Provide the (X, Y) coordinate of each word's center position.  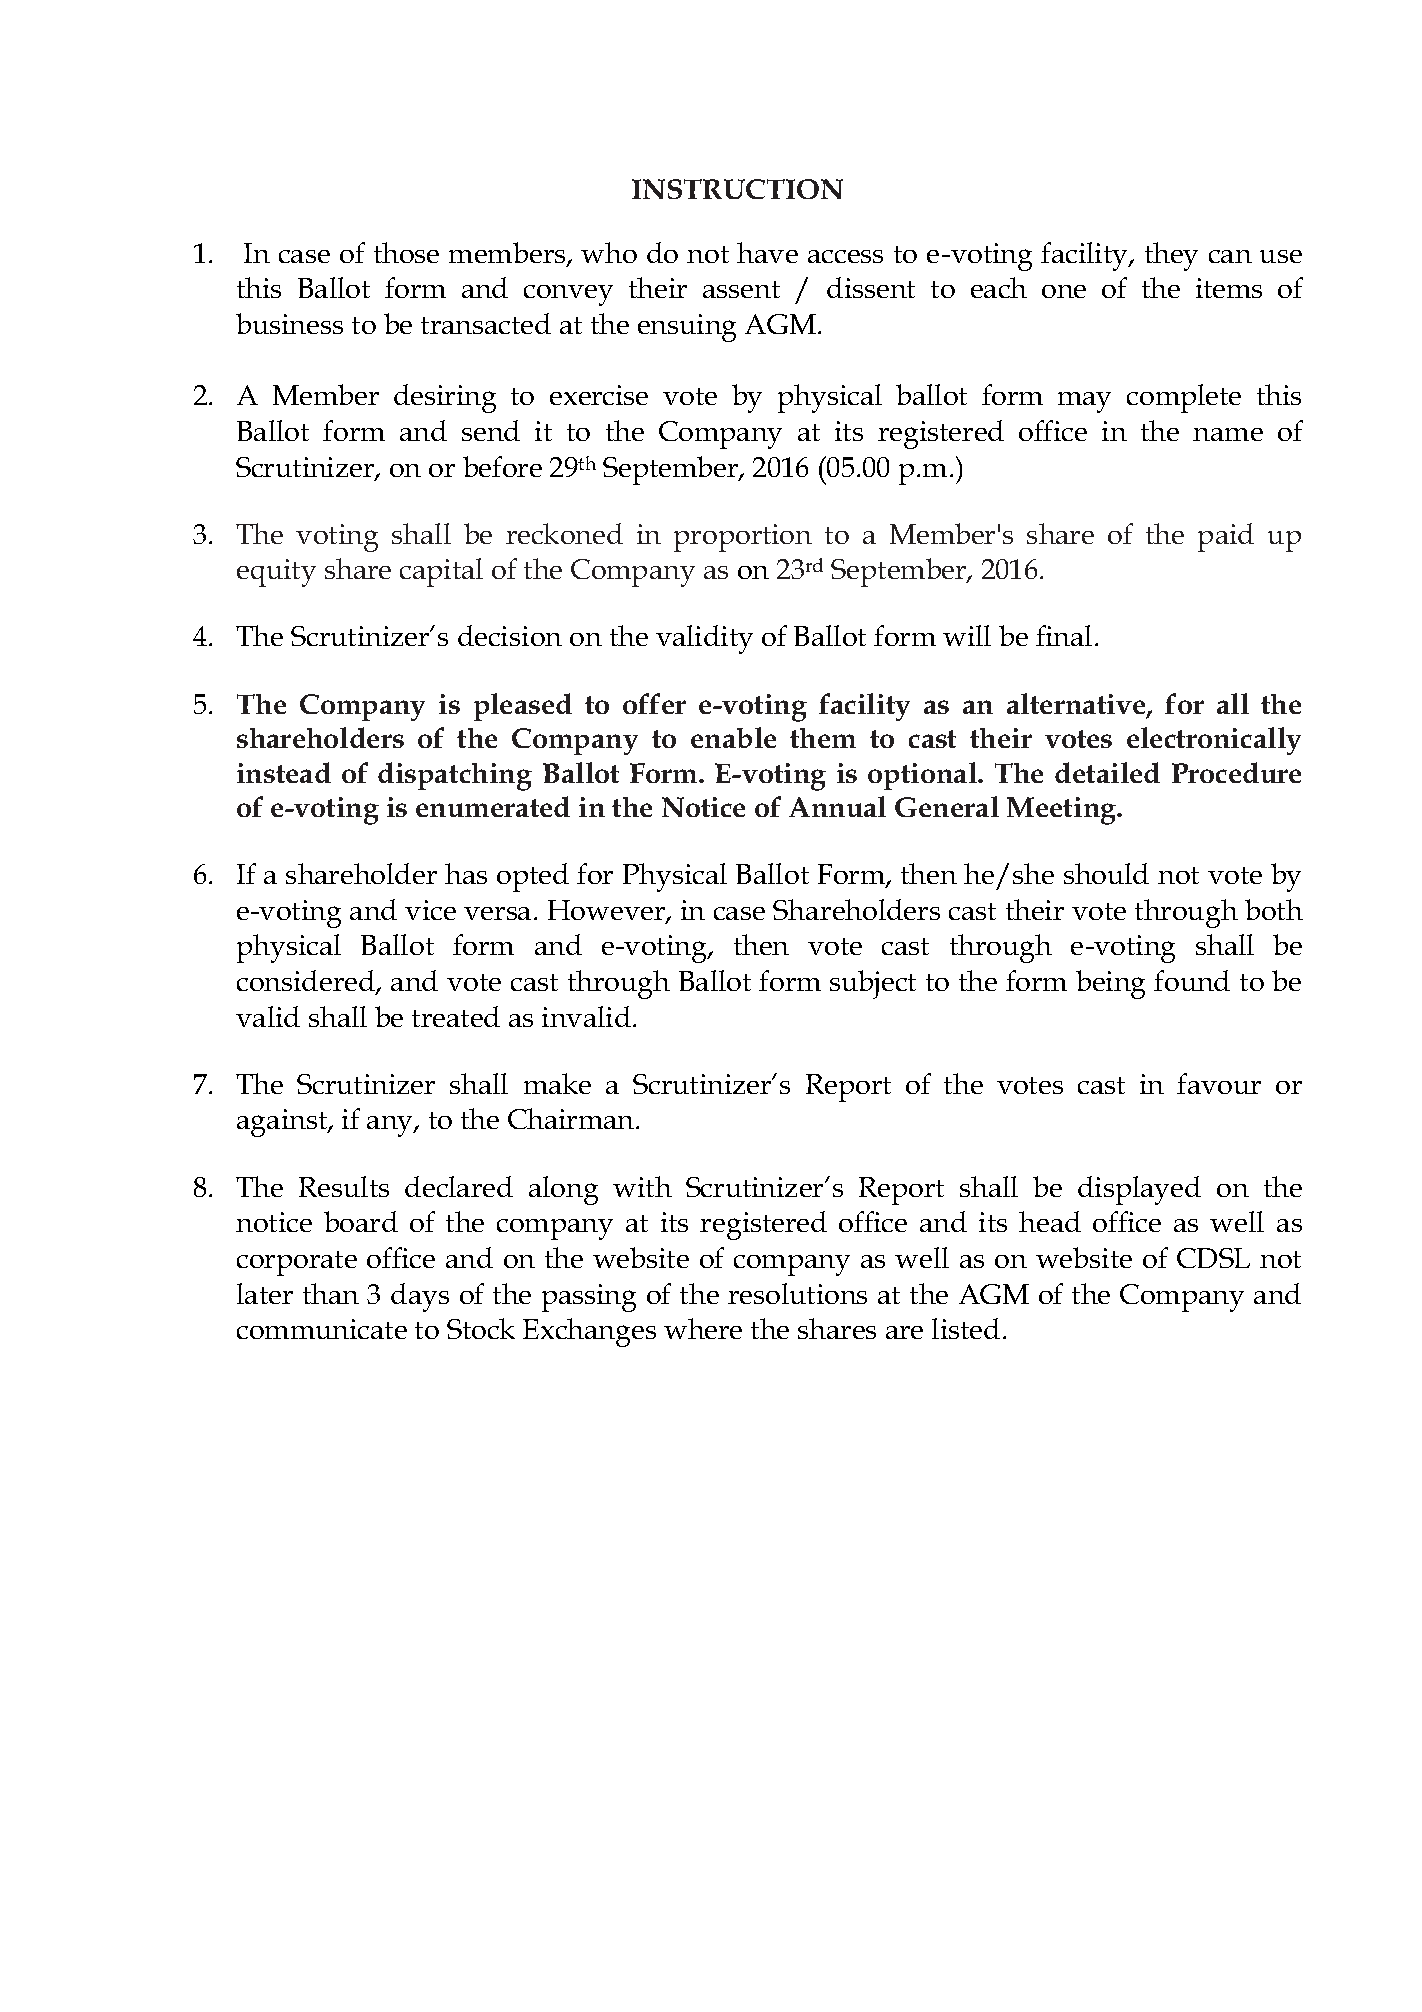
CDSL (1213, 1258)
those (406, 252)
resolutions (797, 1293)
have (767, 252)
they (1171, 256)
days (420, 1297)
